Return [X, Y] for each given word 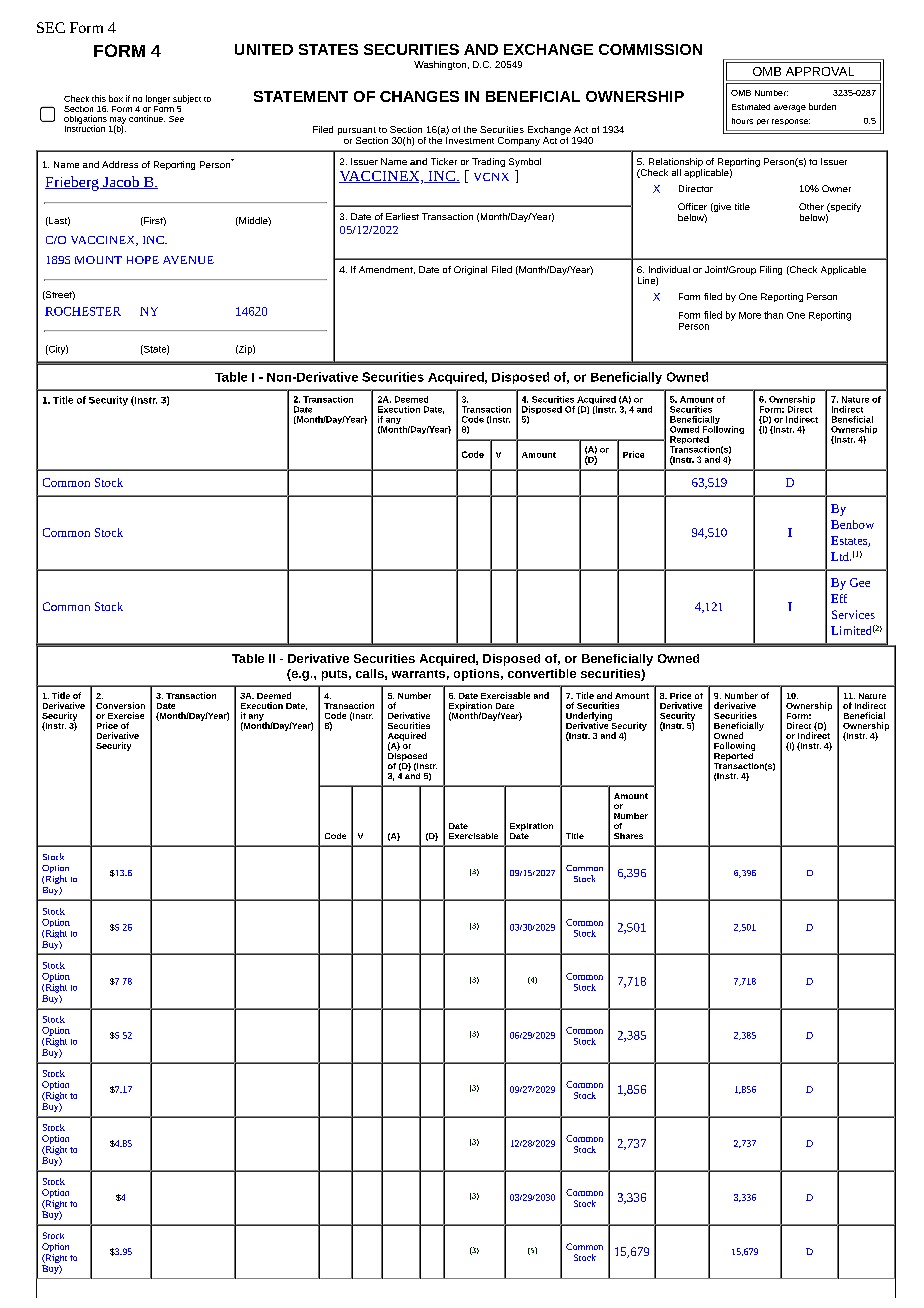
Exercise [126, 715]
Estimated [751, 107]
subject [187, 99]
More [750, 315]
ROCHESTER [83, 311]
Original [470, 270]
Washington [440, 65]
